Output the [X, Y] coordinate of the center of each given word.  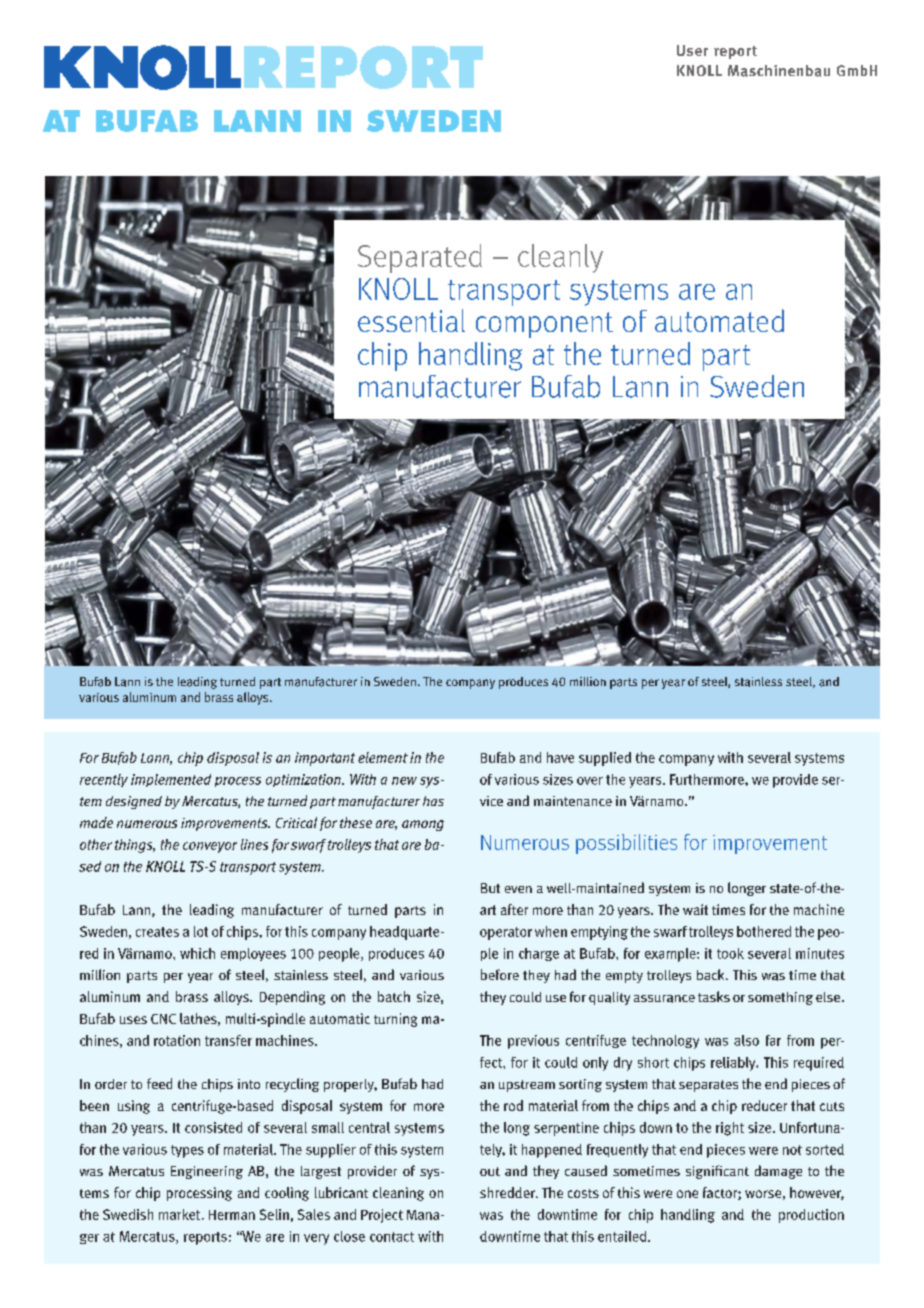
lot [201, 931]
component [544, 325]
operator [506, 933]
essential [411, 320]
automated [719, 320]
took [730, 953]
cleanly [560, 258]
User [692, 50]
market [181, 1214]
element [383, 757]
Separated [420, 258]
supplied [605, 759]
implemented [171, 780]
